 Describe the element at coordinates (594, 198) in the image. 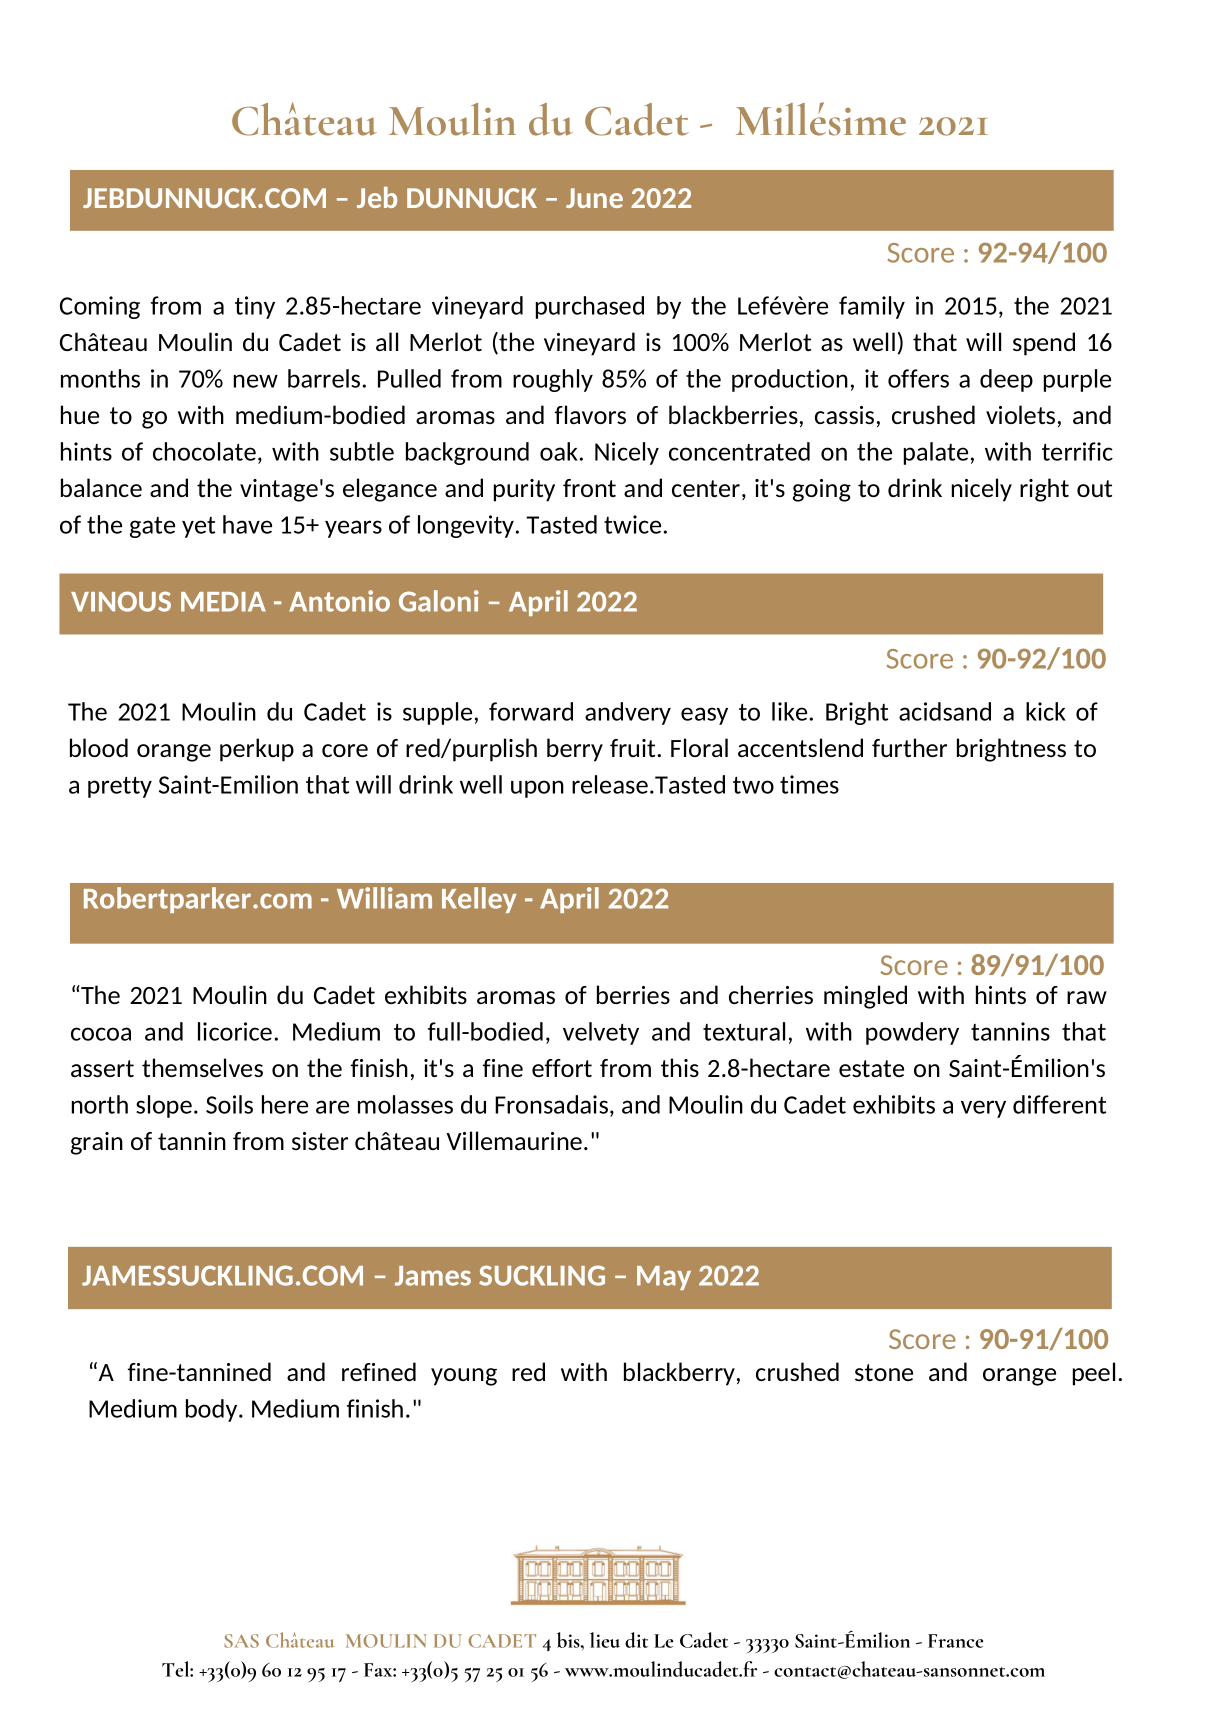

I see `June` at that location.
